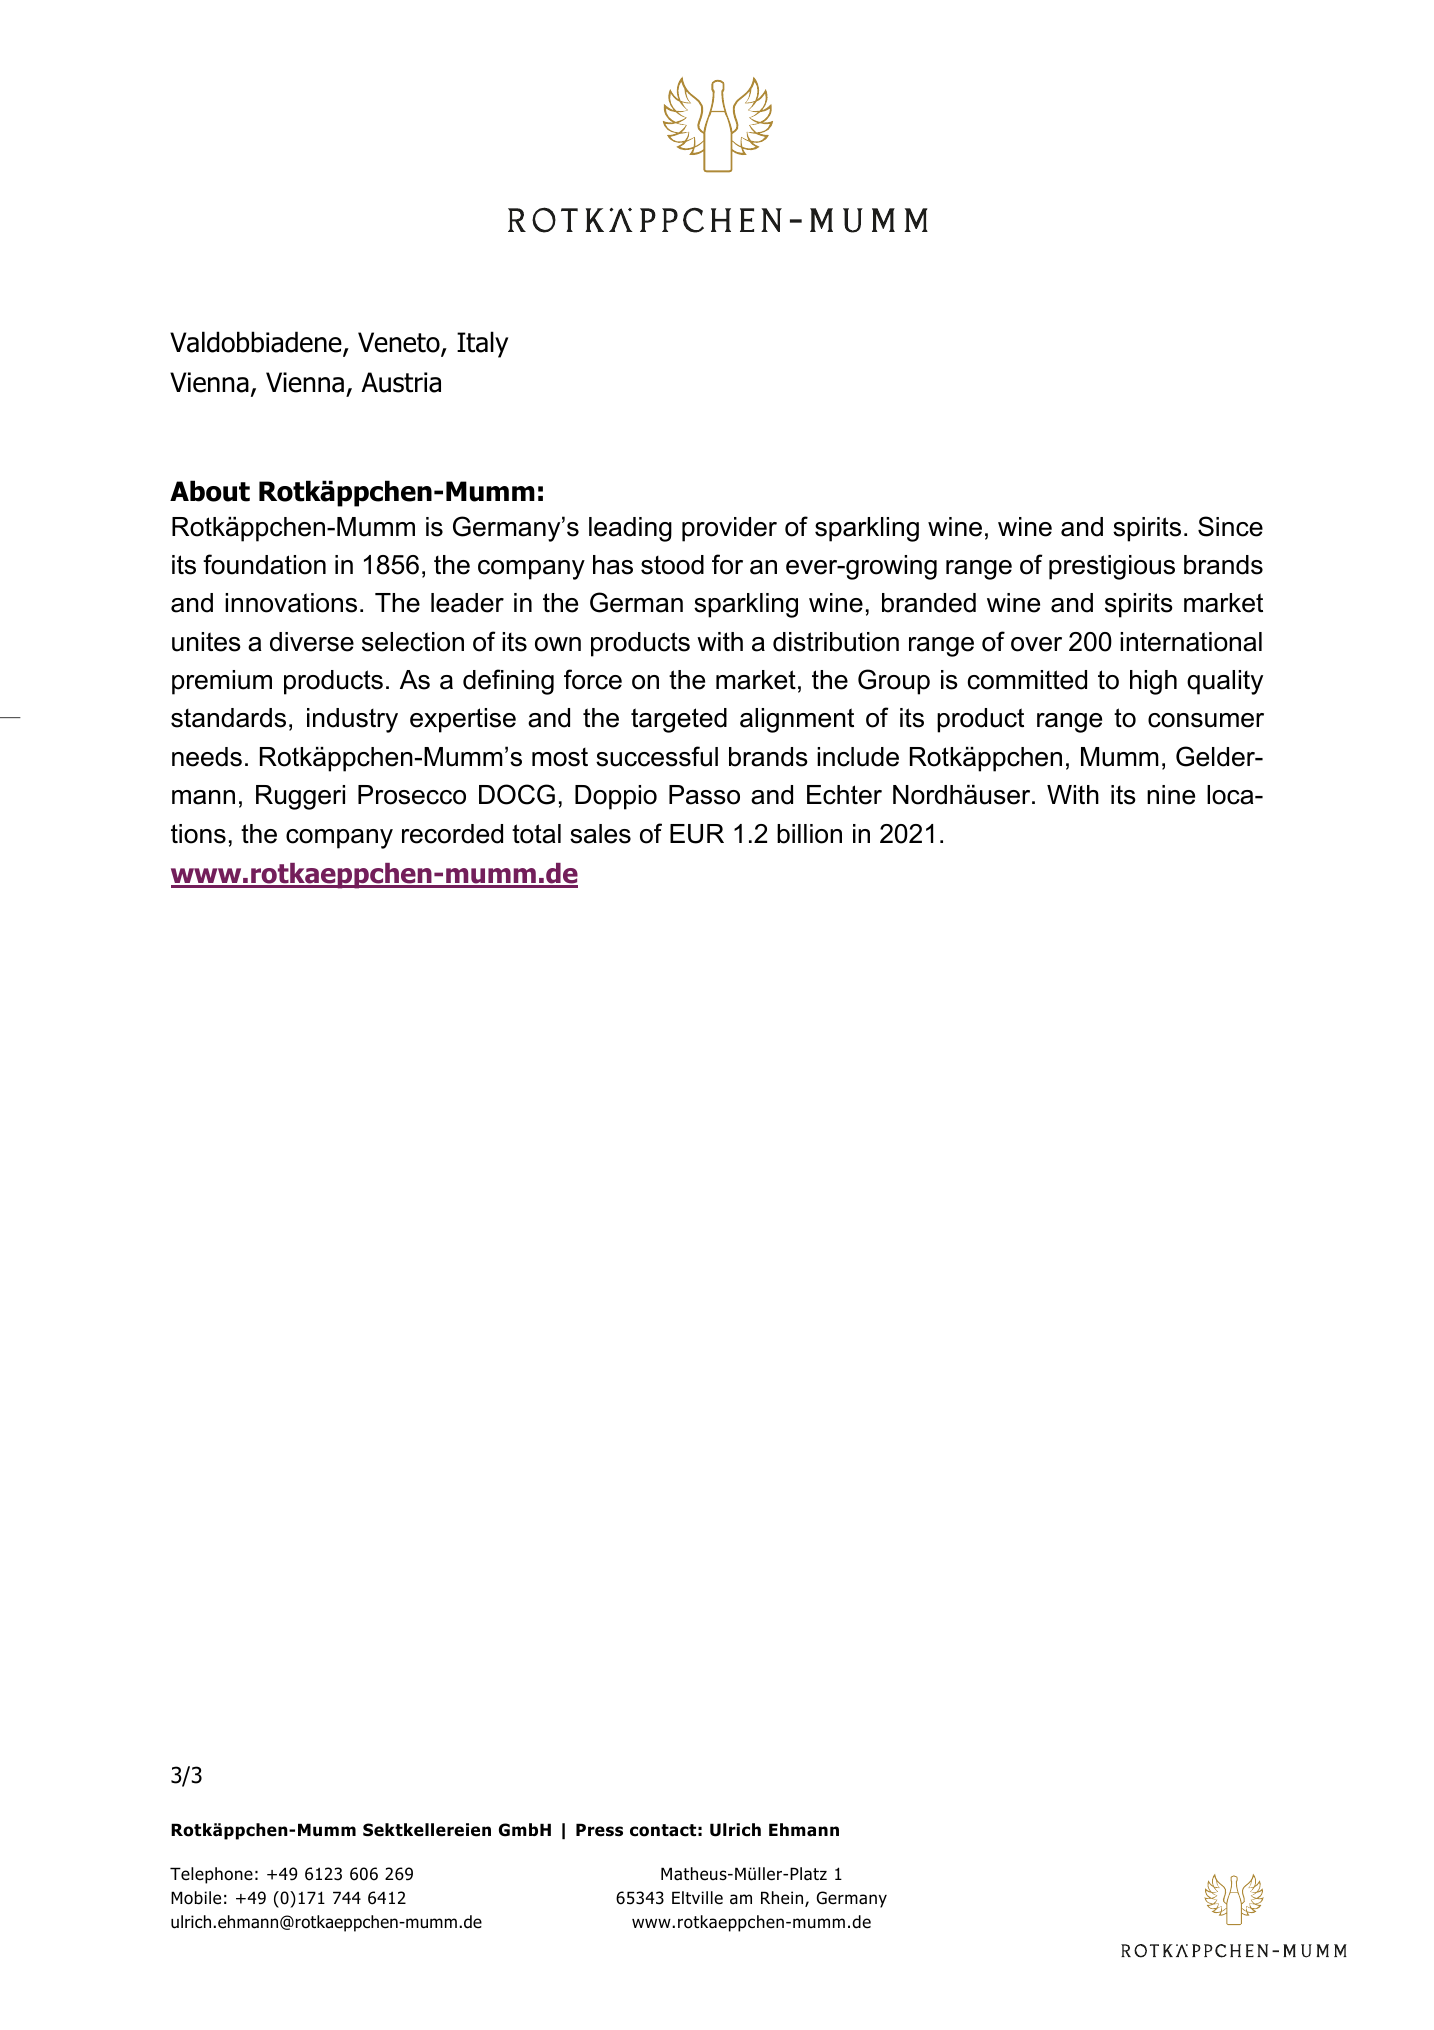 This screenshot has width=1434, height=2030. Describe the element at coordinates (1171, 795) in the screenshot. I see `nine` at that location.
